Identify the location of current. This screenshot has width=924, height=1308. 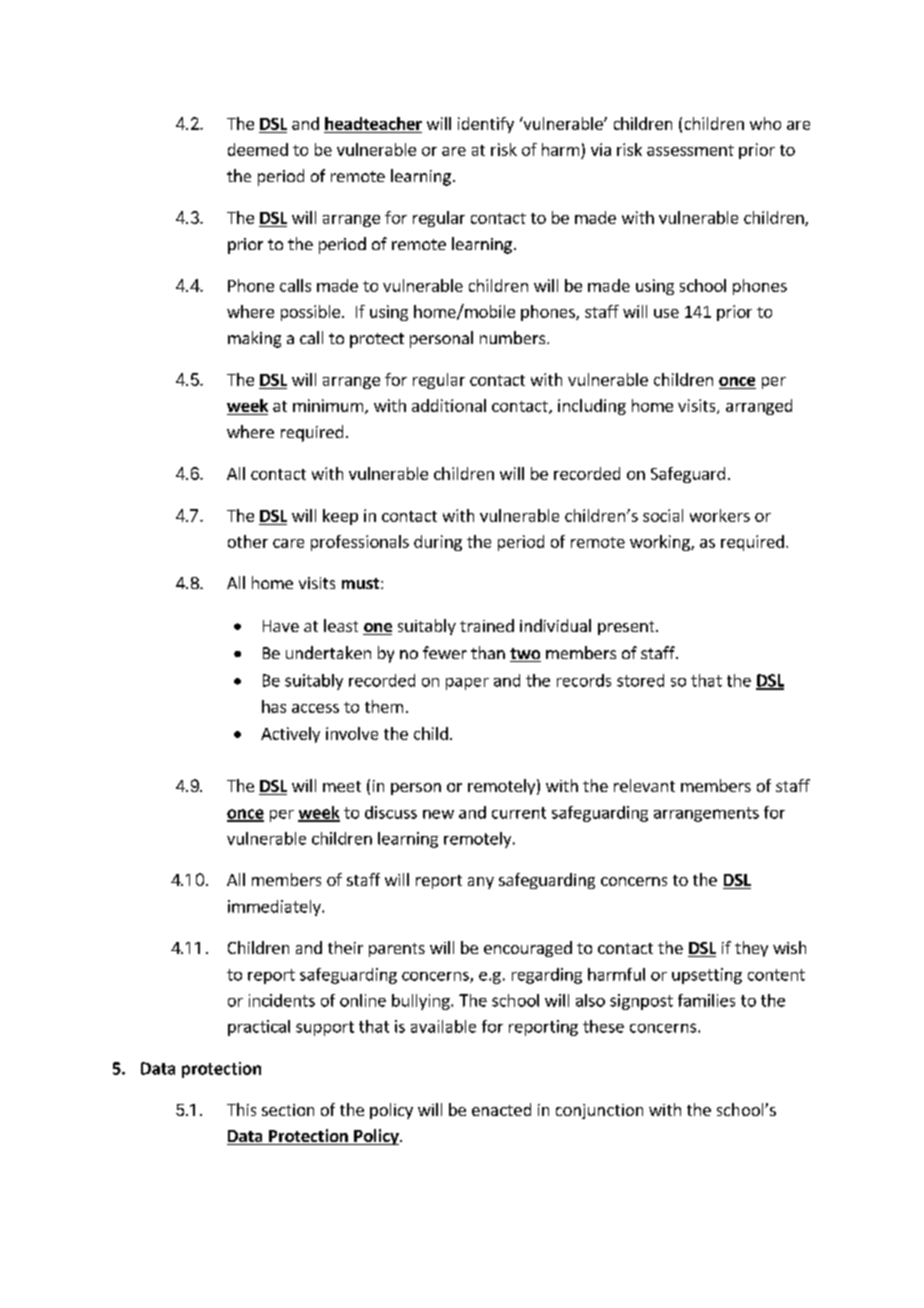
(519, 813).
